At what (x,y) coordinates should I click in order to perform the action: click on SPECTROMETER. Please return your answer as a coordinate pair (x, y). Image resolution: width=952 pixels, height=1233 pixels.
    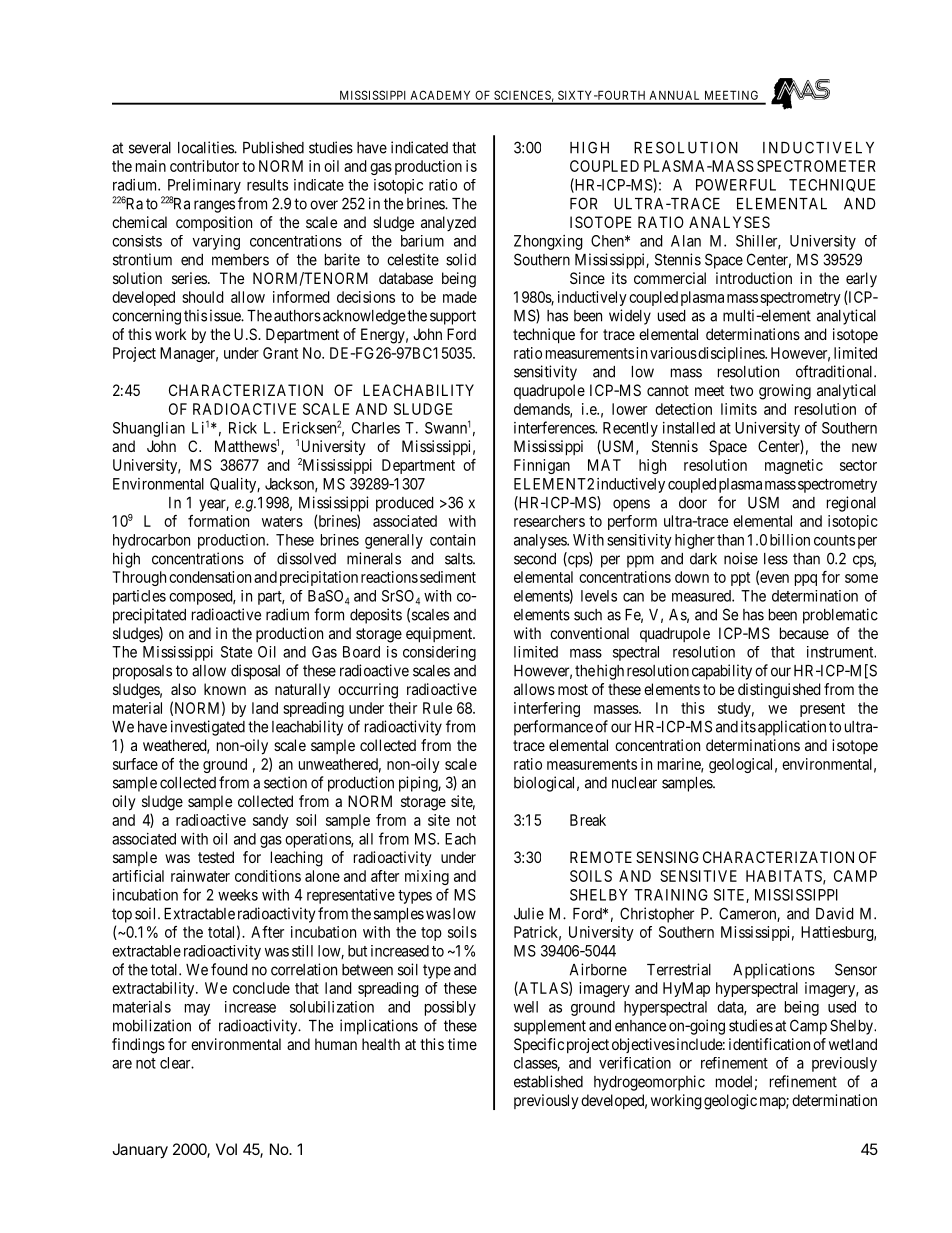
    Looking at the image, I should click on (816, 166).
